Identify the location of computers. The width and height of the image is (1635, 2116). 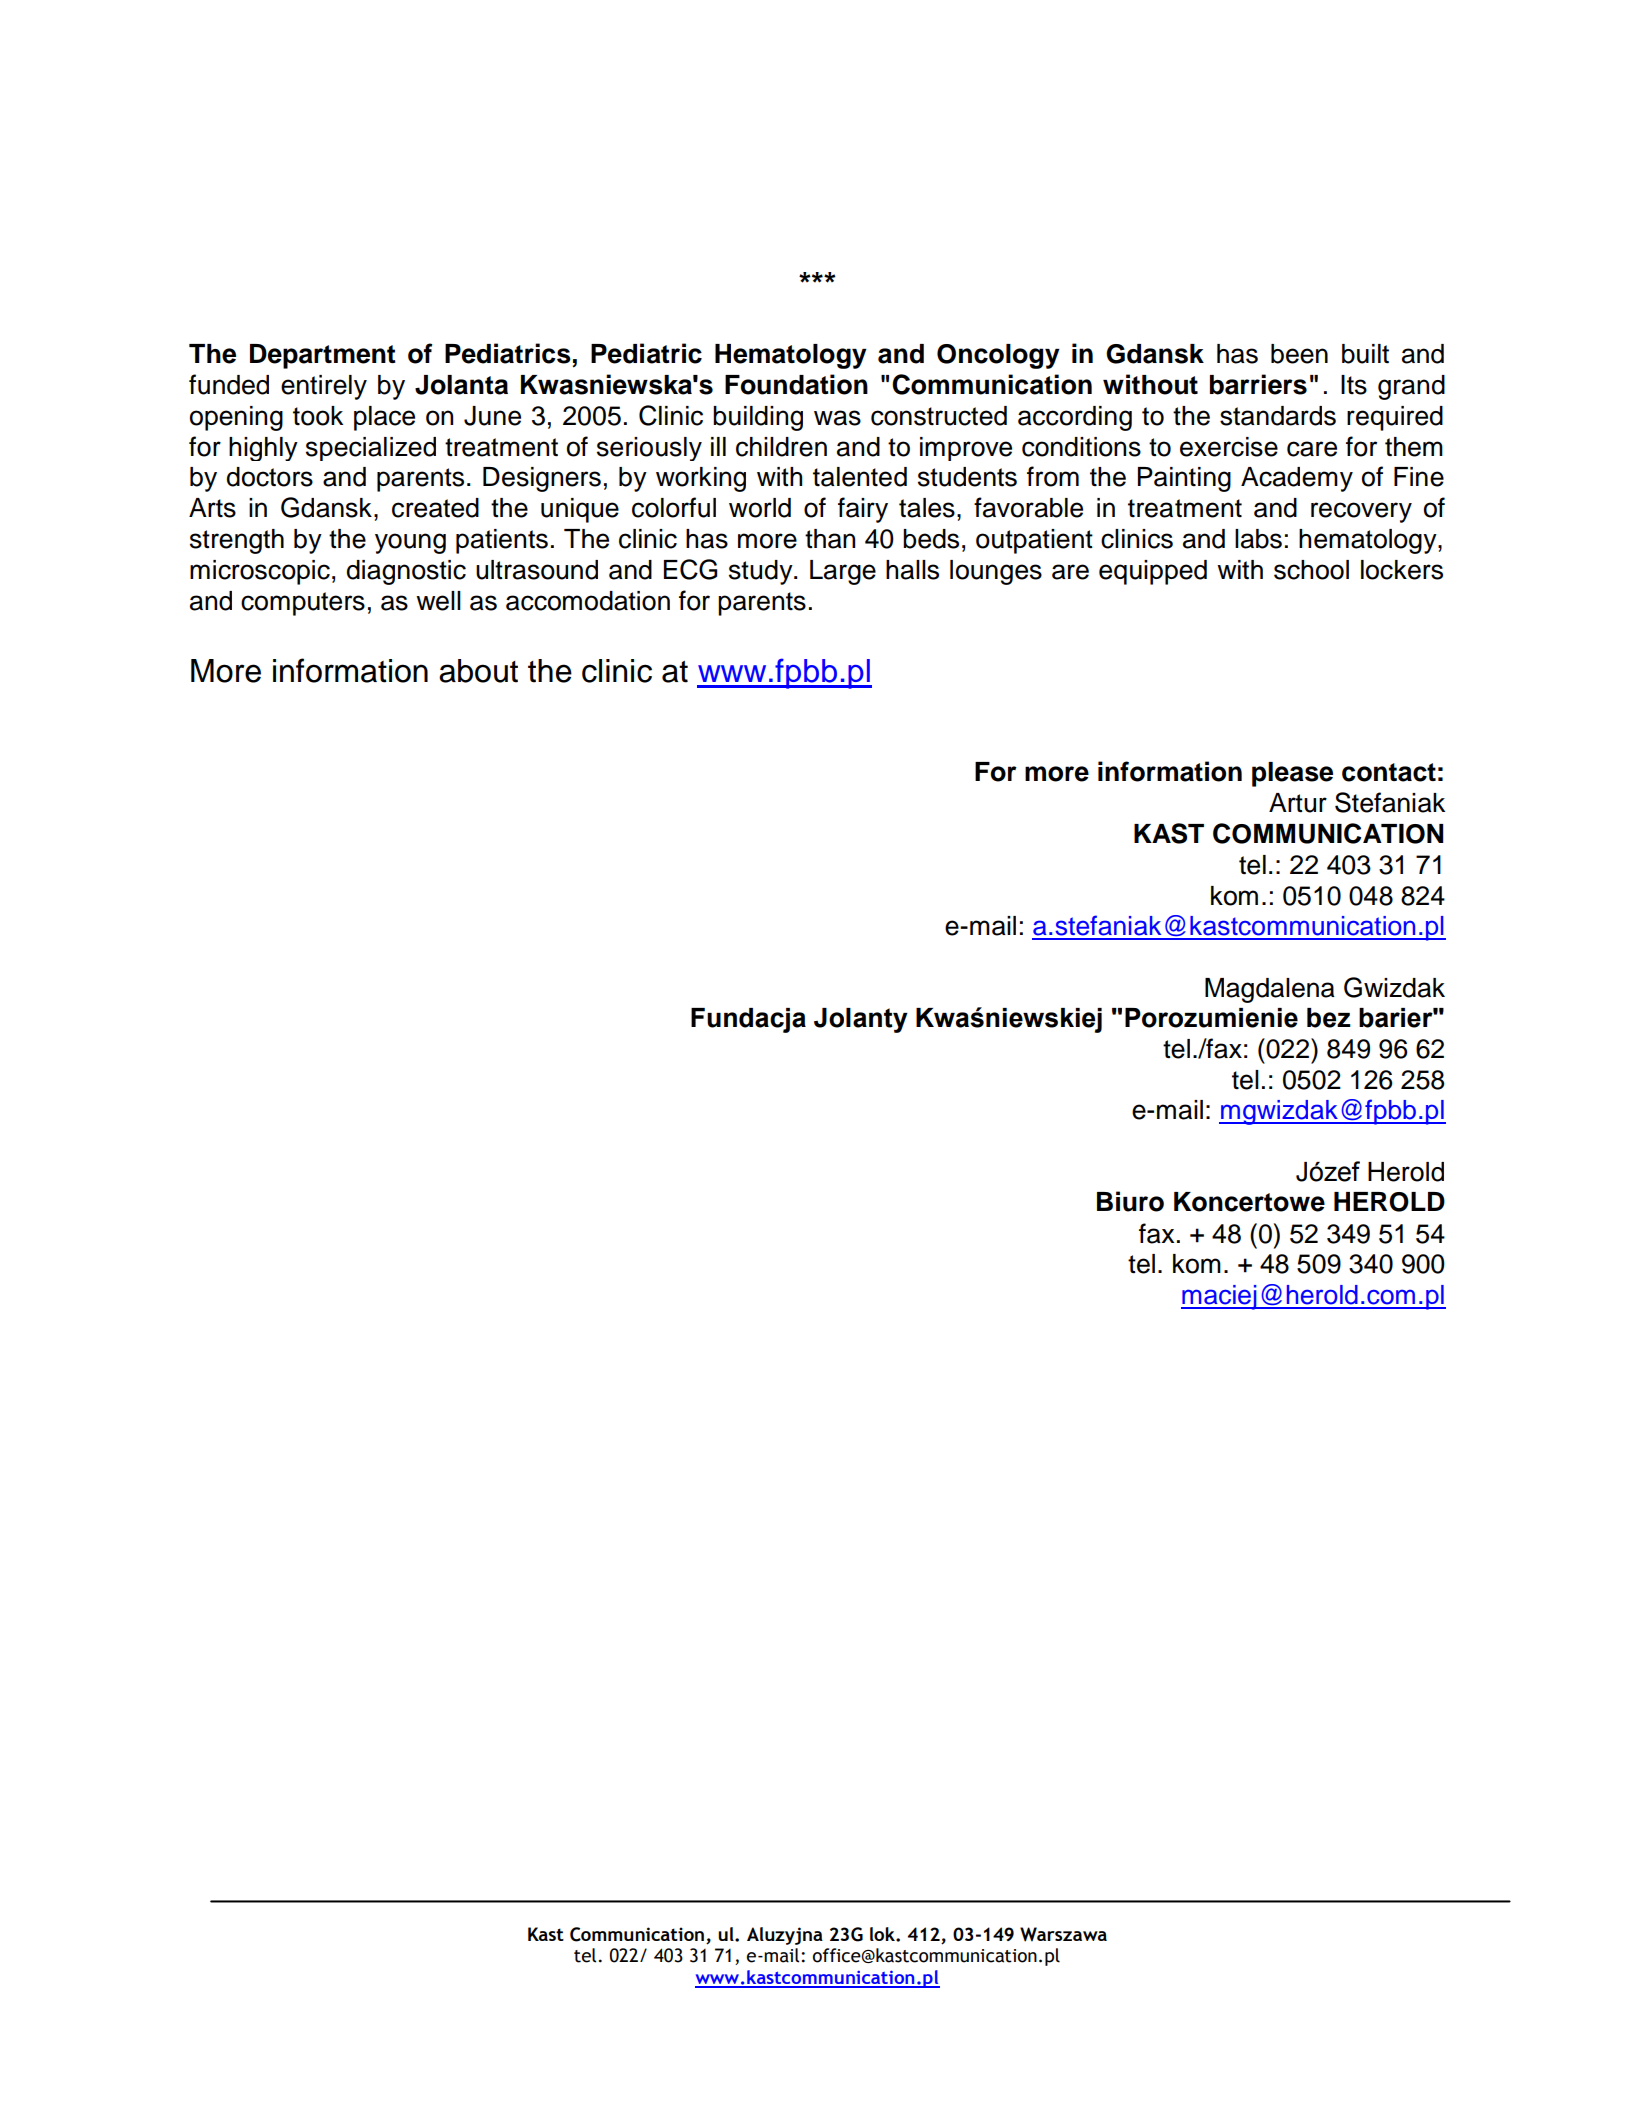
(303, 604).
